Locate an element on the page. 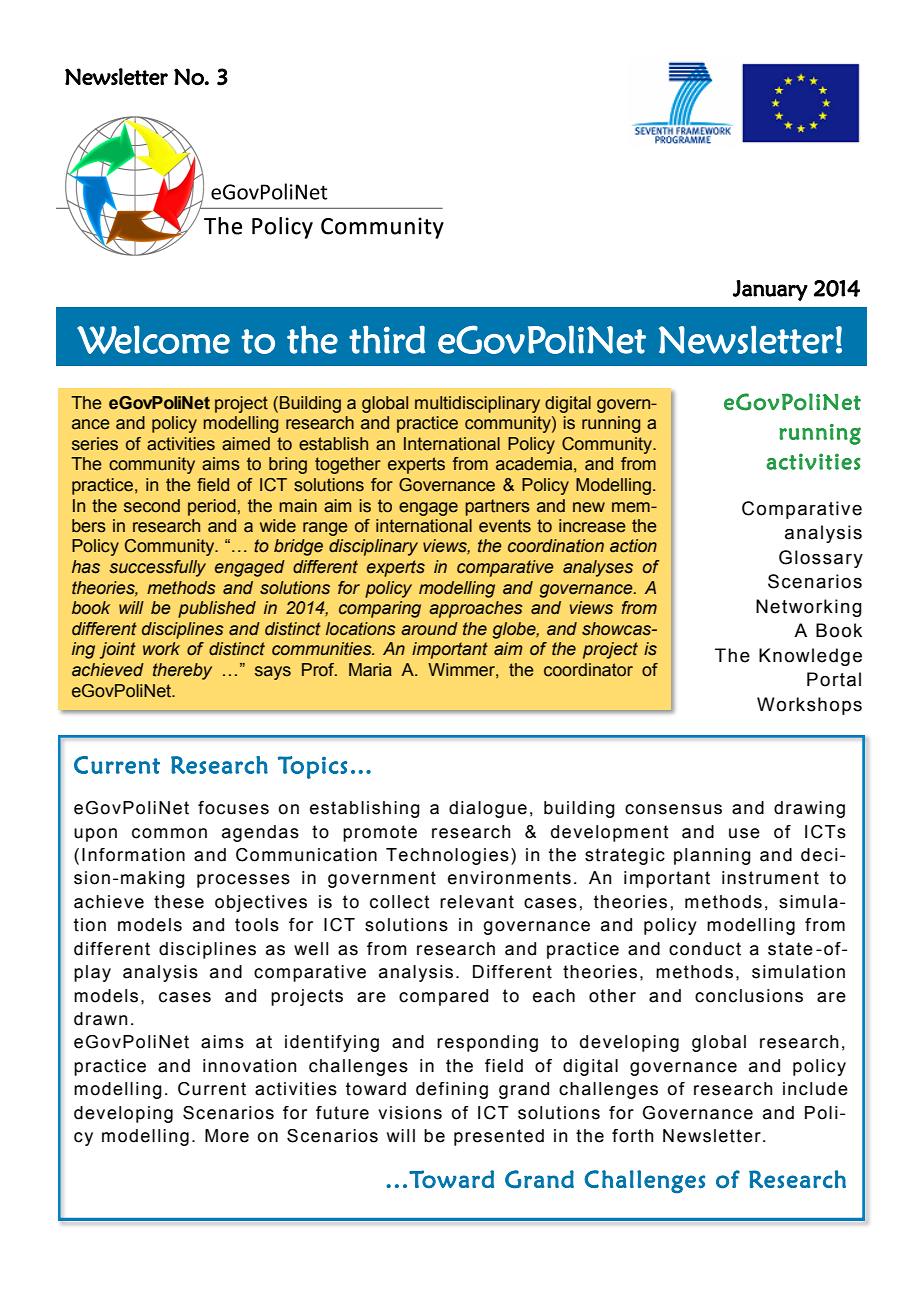 This document has width=924, height=1308. More is located at coordinates (227, 1136).
